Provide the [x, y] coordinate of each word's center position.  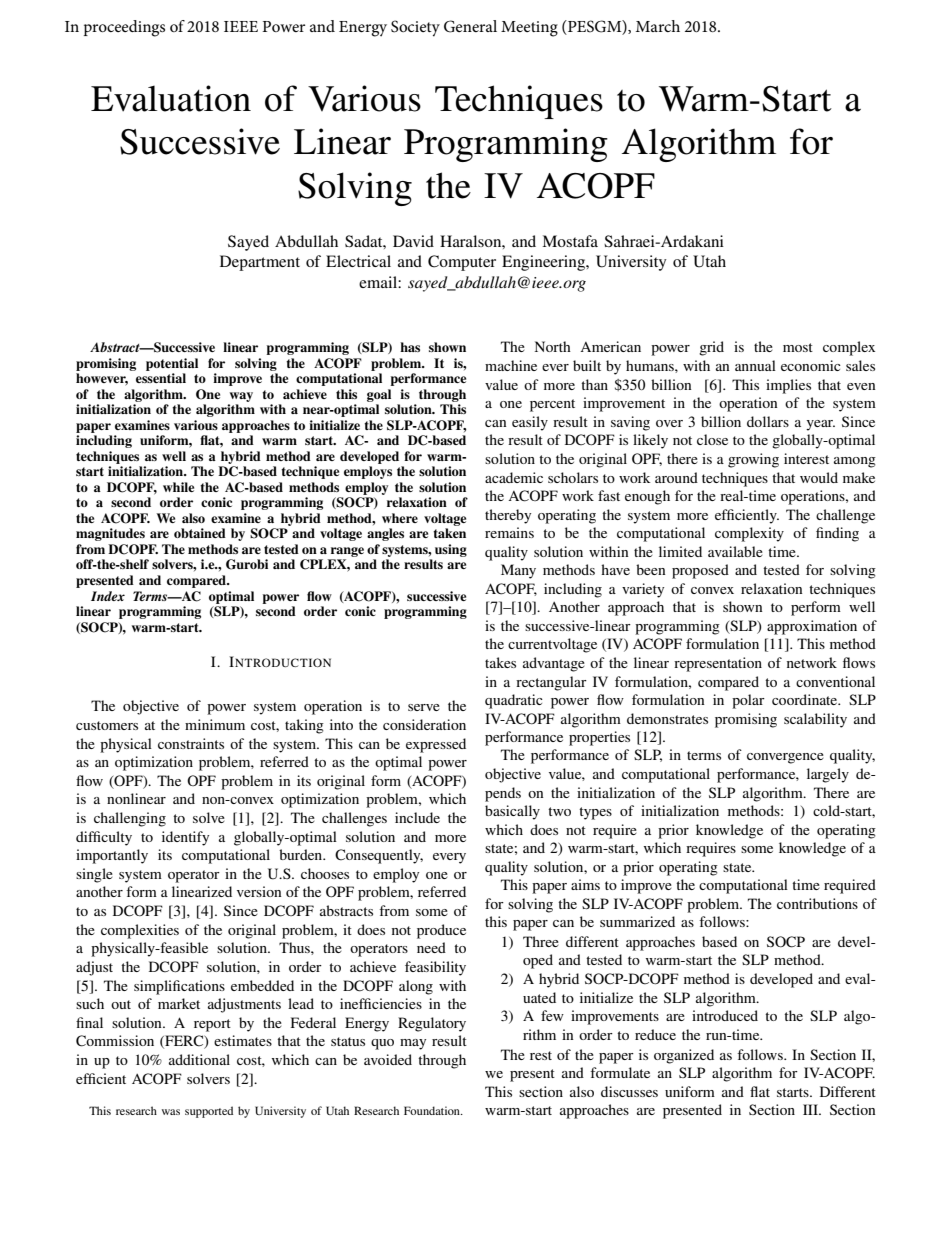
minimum [215, 724]
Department [260, 263]
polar [748, 701]
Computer [462, 263]
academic [514, 477]
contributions [817, 903]
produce [441, 931]
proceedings [124, 28]
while [178, 487]
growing [753, 460]
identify [185, 838]
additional [199, 1059]
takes [500, 662]
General [470, 26]
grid [711, 348]
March [658, 26]
